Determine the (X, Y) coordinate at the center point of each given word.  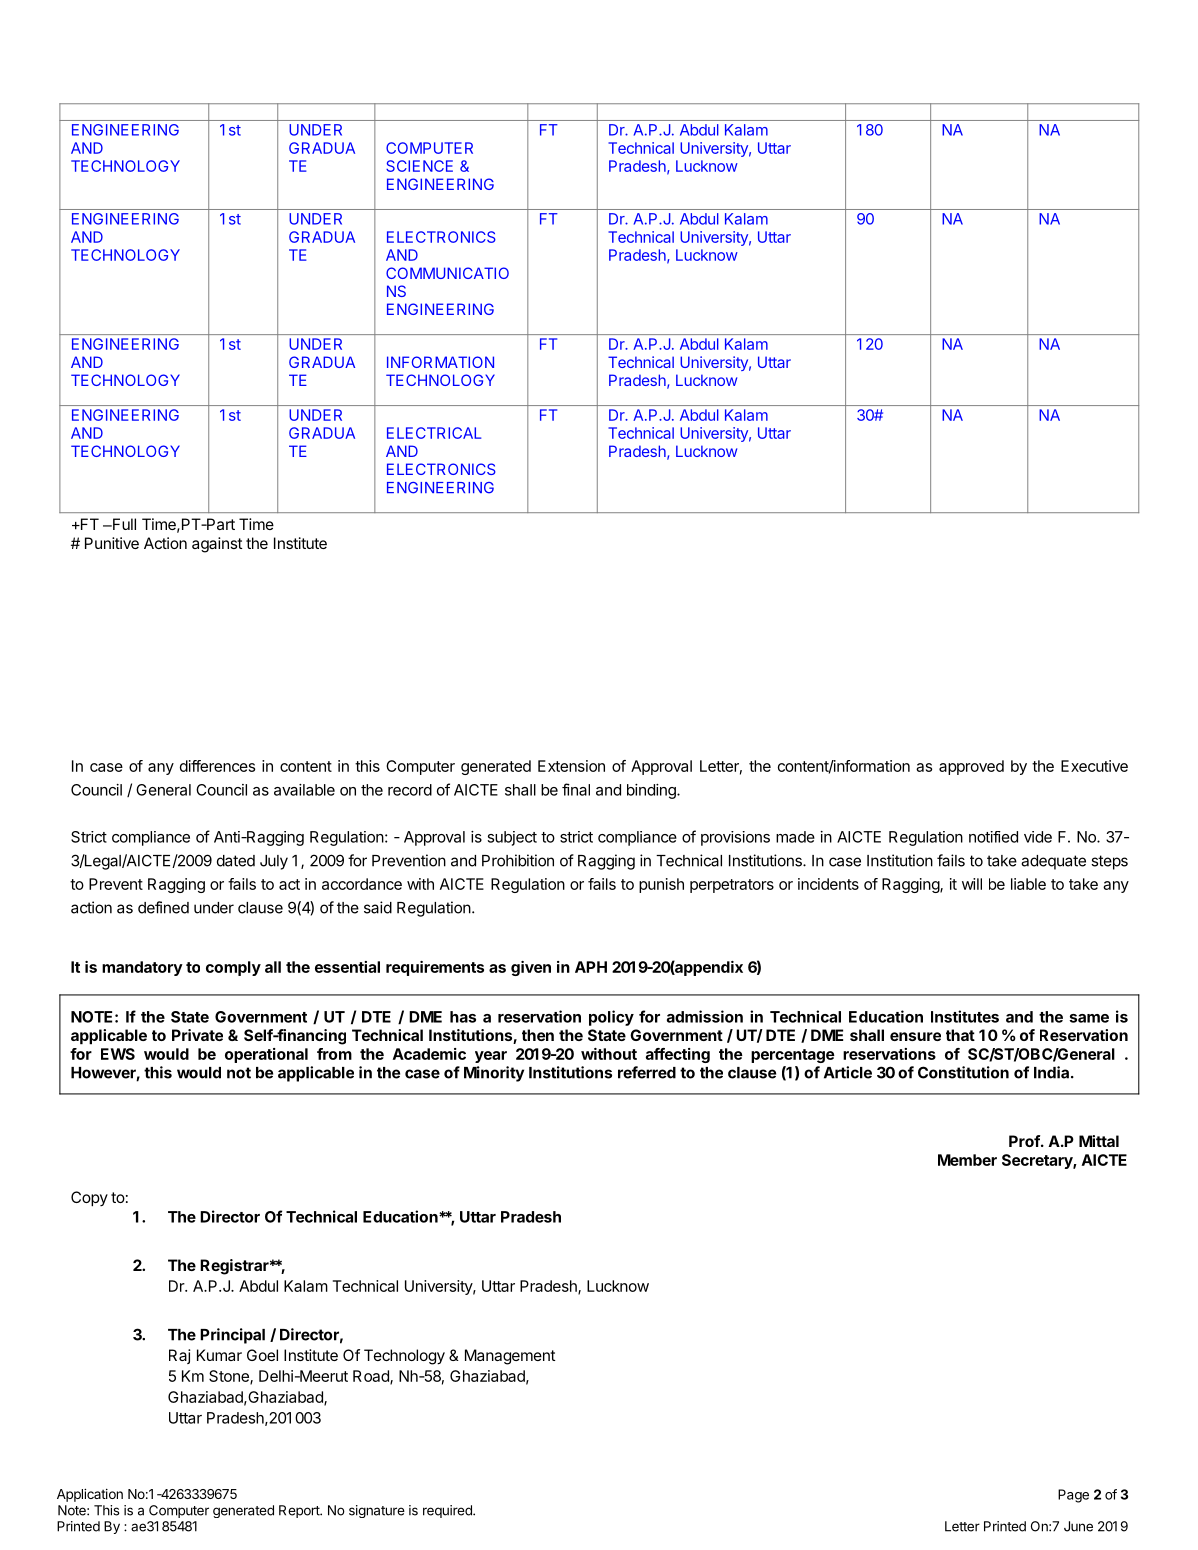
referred (647, 1072)
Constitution (963, 1072)
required (448, 1511)
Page (1073, 1496)
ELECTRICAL (434, 433)
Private (197, 1035)
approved (971, 767)
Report (300, 1511)
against (217, 545)
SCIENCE (419, 166)
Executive (1094, 766)
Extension (571, 766)
